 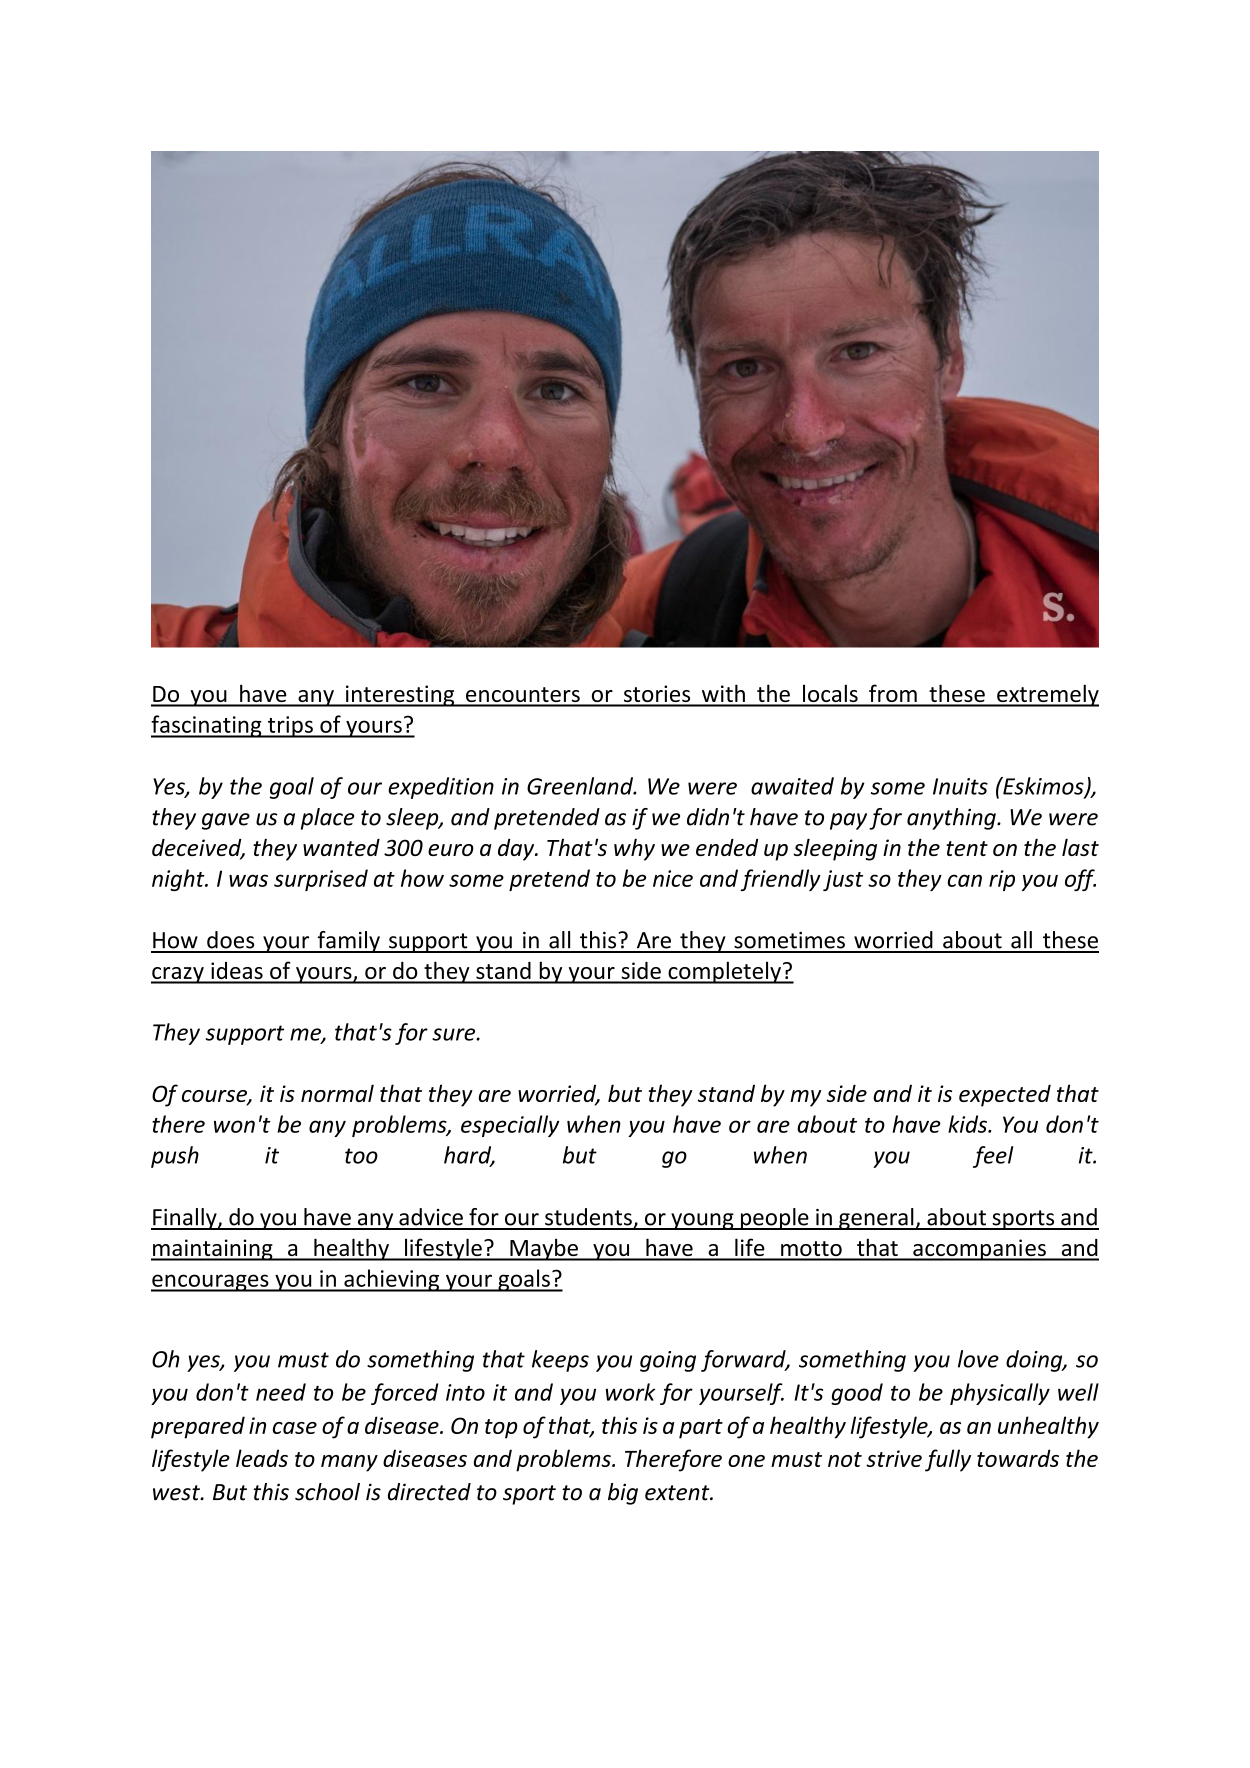 What do you see at coordinates (964, 880) in the screenshot?
I see `can` at bounding box center [964, 880].
